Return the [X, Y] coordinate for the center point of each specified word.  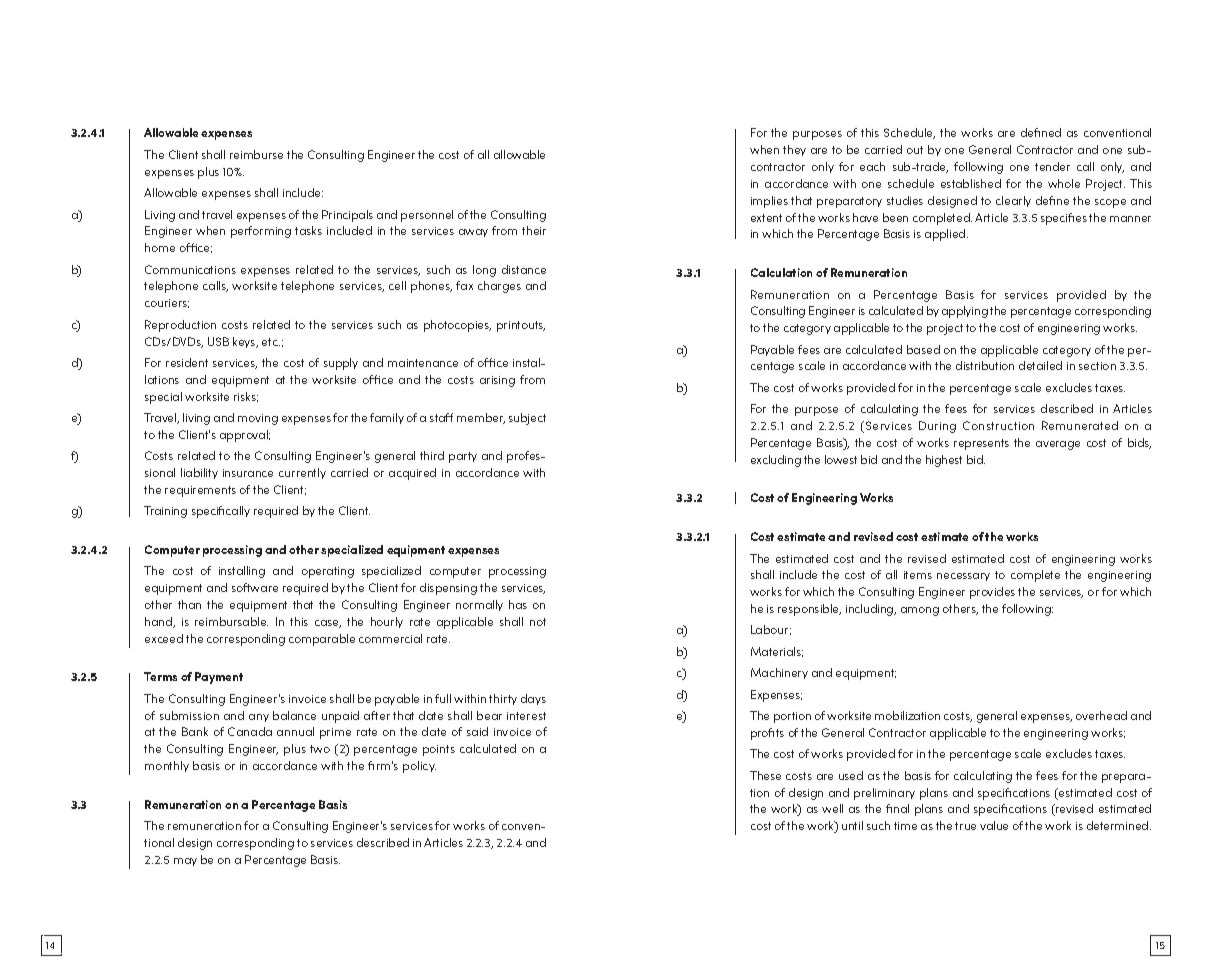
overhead [1101, 715]
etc [271, 342]
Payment [219, 678]
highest [944, 461]
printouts [521, 326]
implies [769, 202]
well [832, 808]
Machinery [779, 673]
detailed [1040, 365]
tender [1052, 166]
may [185, 862]
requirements [200, 491]
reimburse [256, 154]
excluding [776, 461]
